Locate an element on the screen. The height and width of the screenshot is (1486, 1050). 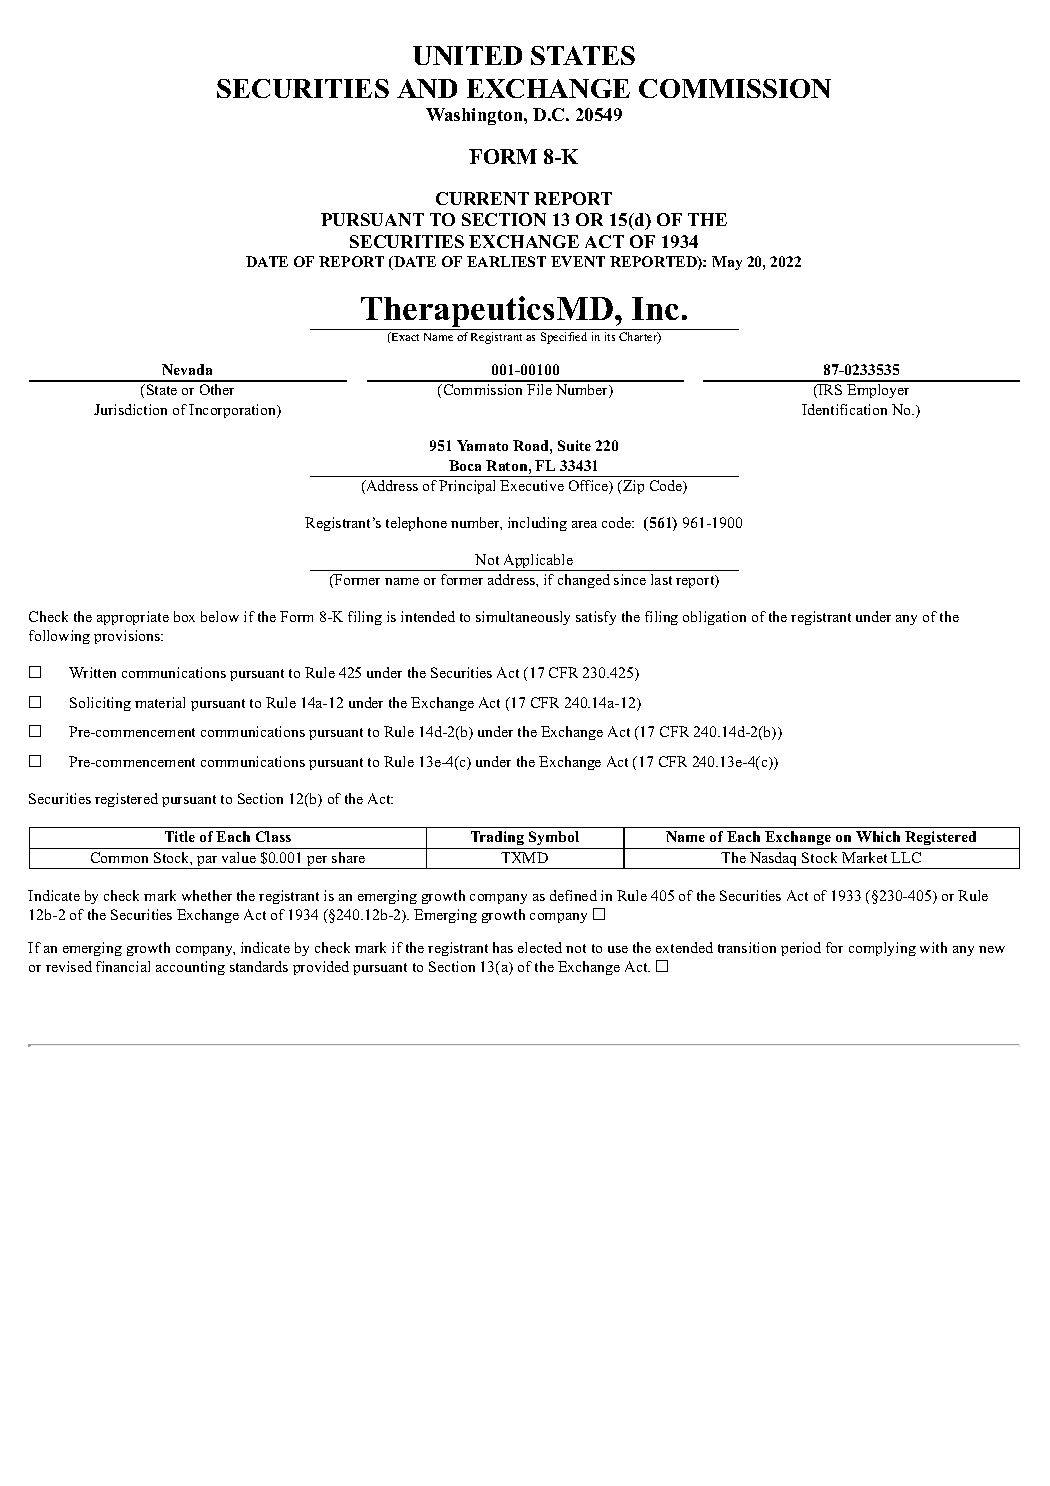
CURRENT is located at coordinates (482, 198).
